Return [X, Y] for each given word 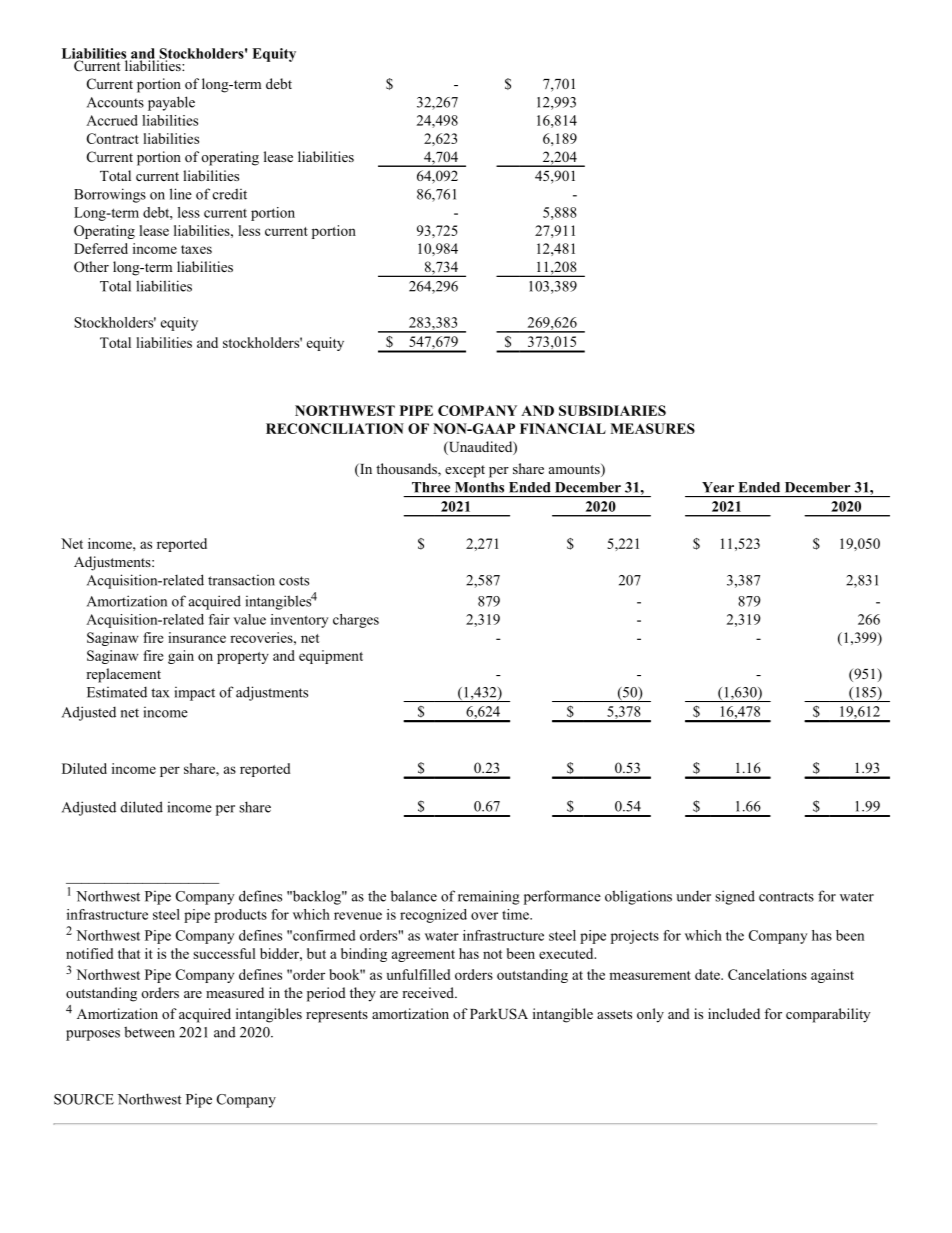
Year [718, 487]
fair [219, 619]
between [149, 1032]
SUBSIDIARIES [612, 410]
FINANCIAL [563, 428]
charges [356, 621]
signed [735, 897]
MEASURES [652, 428]
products [240, 916]
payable [171, 103]
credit [230, 194]
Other [91, 267]
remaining [489, 897]
